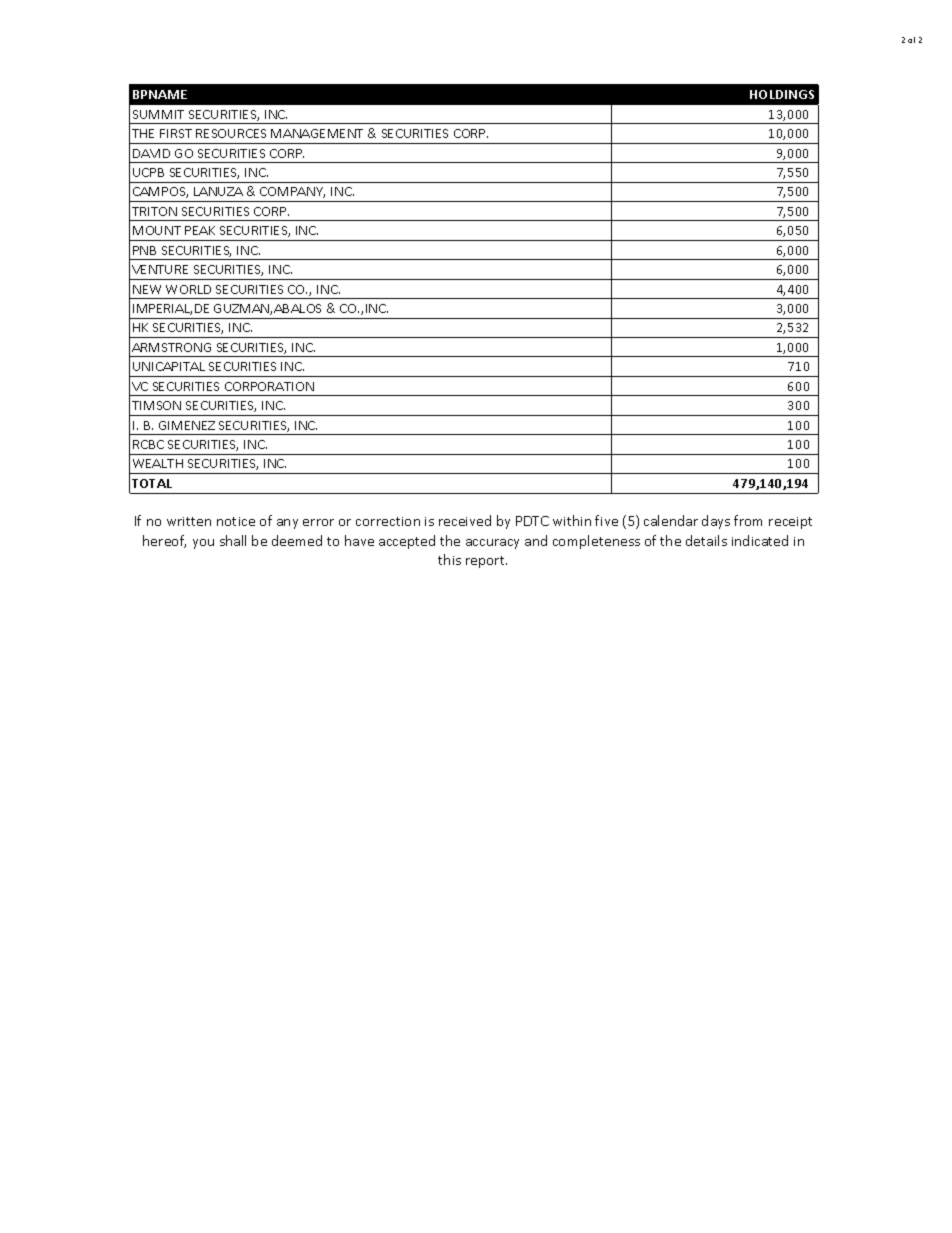 The height and width of the screenshot is (1233, 952). What do you see at coordinates (171, 347) in the screenshot?
I see `ARMSTRONG` at bounding box center [171, 347].
